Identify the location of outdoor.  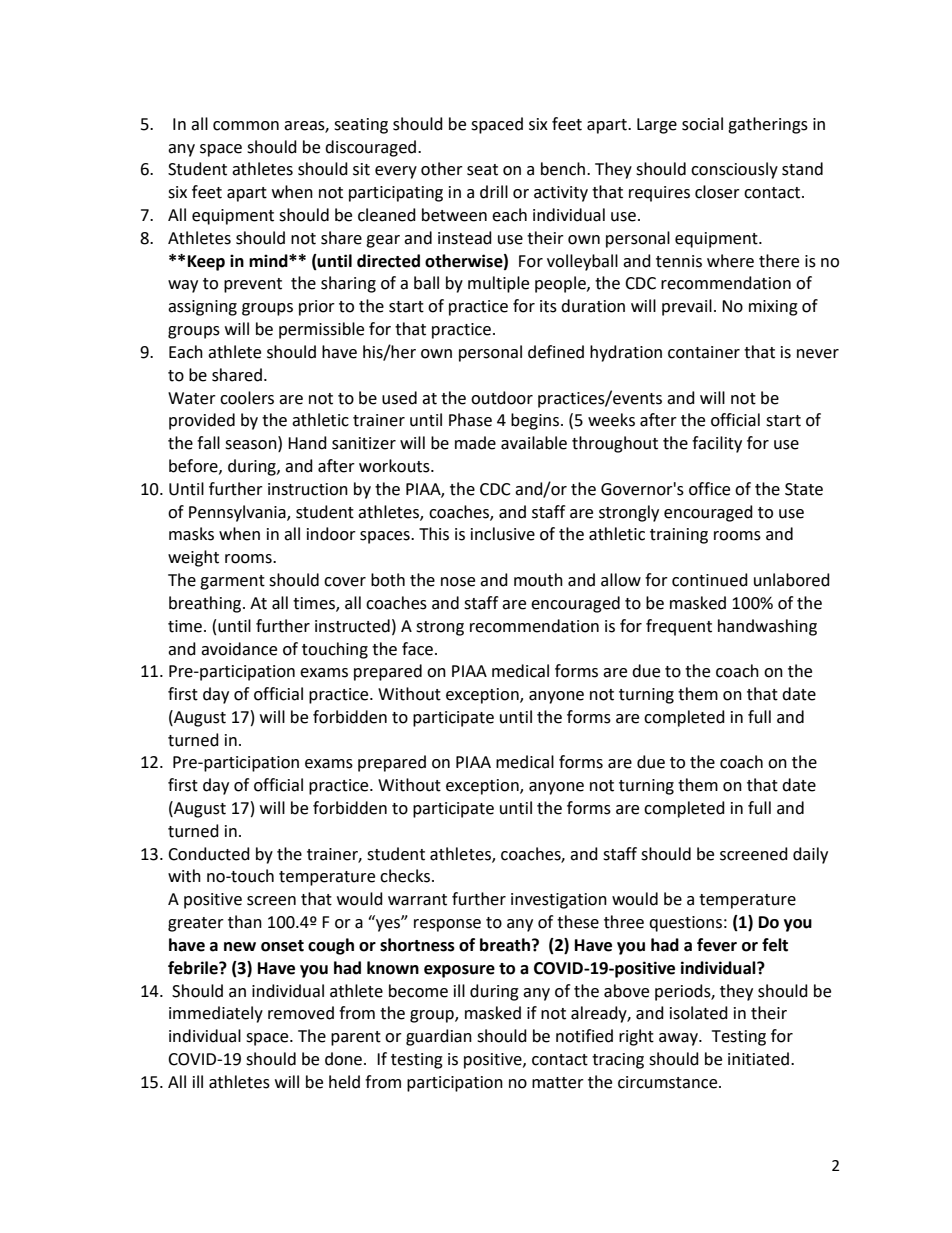
(502, 398).
